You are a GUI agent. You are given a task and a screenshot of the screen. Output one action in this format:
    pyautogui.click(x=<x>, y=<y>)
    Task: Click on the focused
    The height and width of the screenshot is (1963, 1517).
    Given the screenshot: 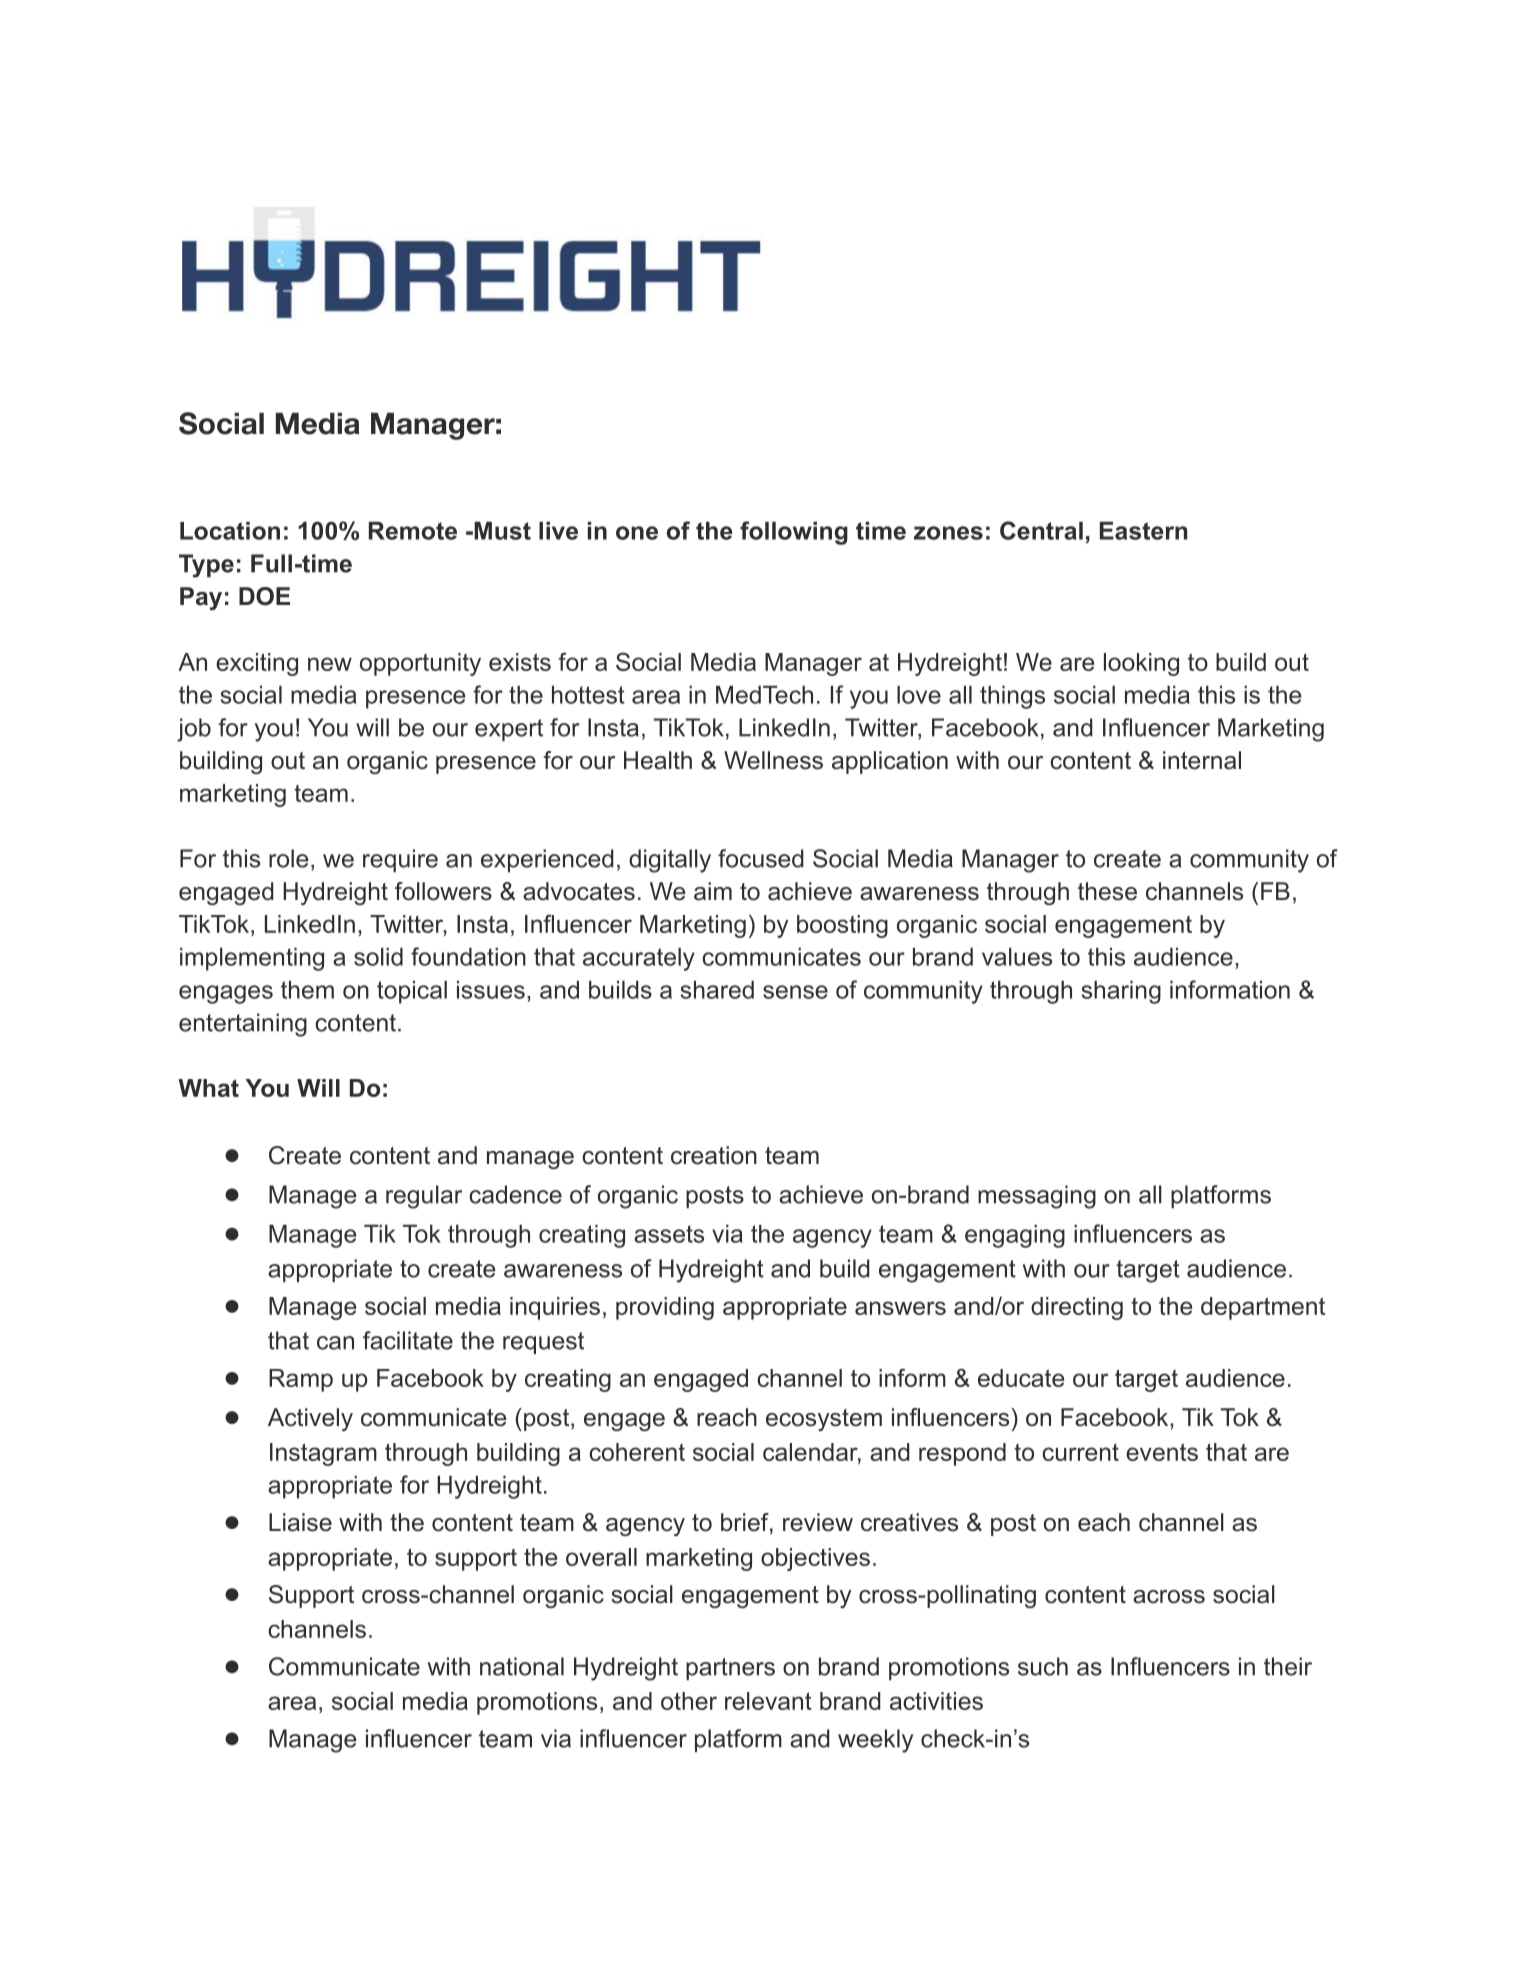 What is the action you would take?
    pyautogui.click(x=761, y=858)
